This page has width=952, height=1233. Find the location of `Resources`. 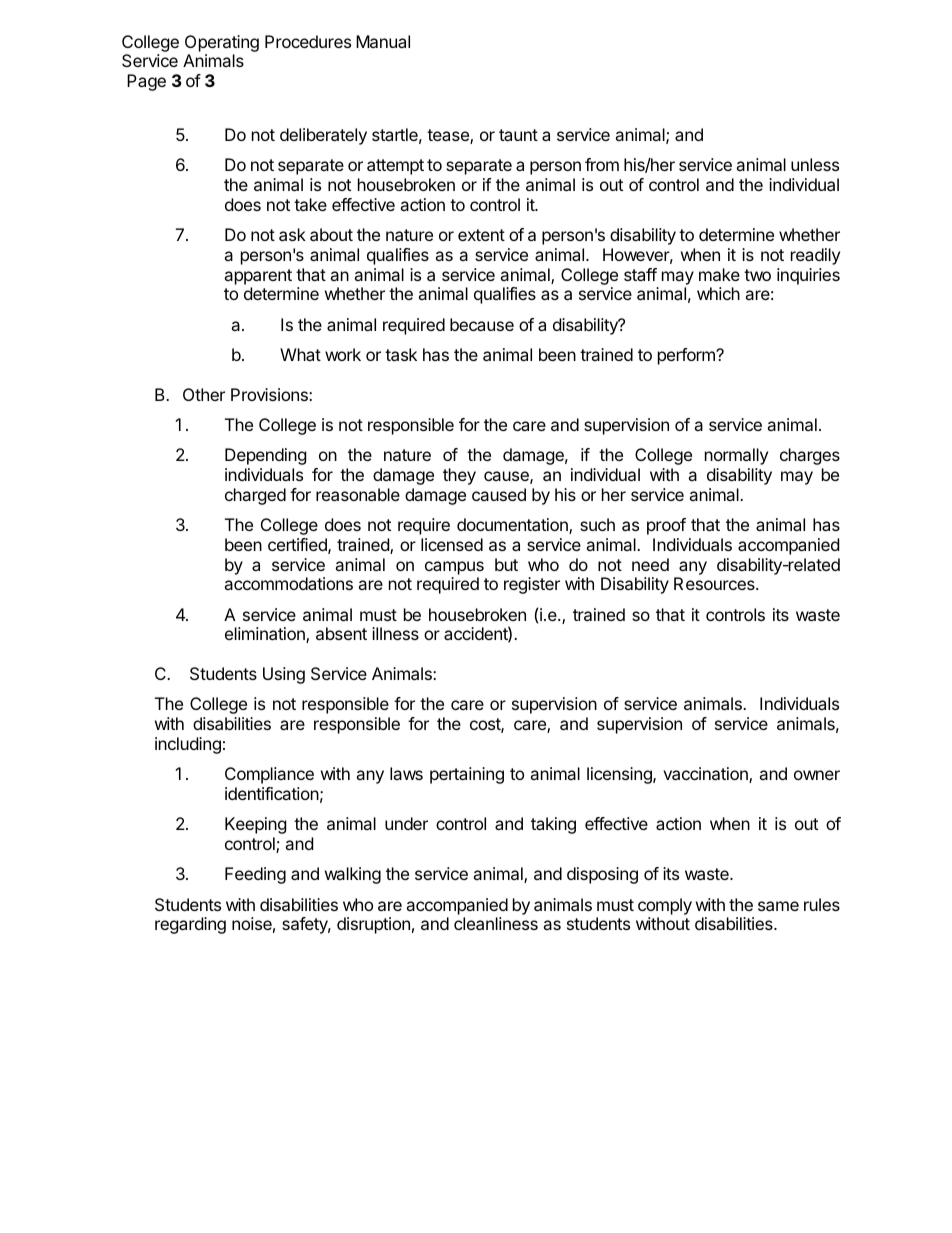

Resources is located at coordinates (715, 583).
